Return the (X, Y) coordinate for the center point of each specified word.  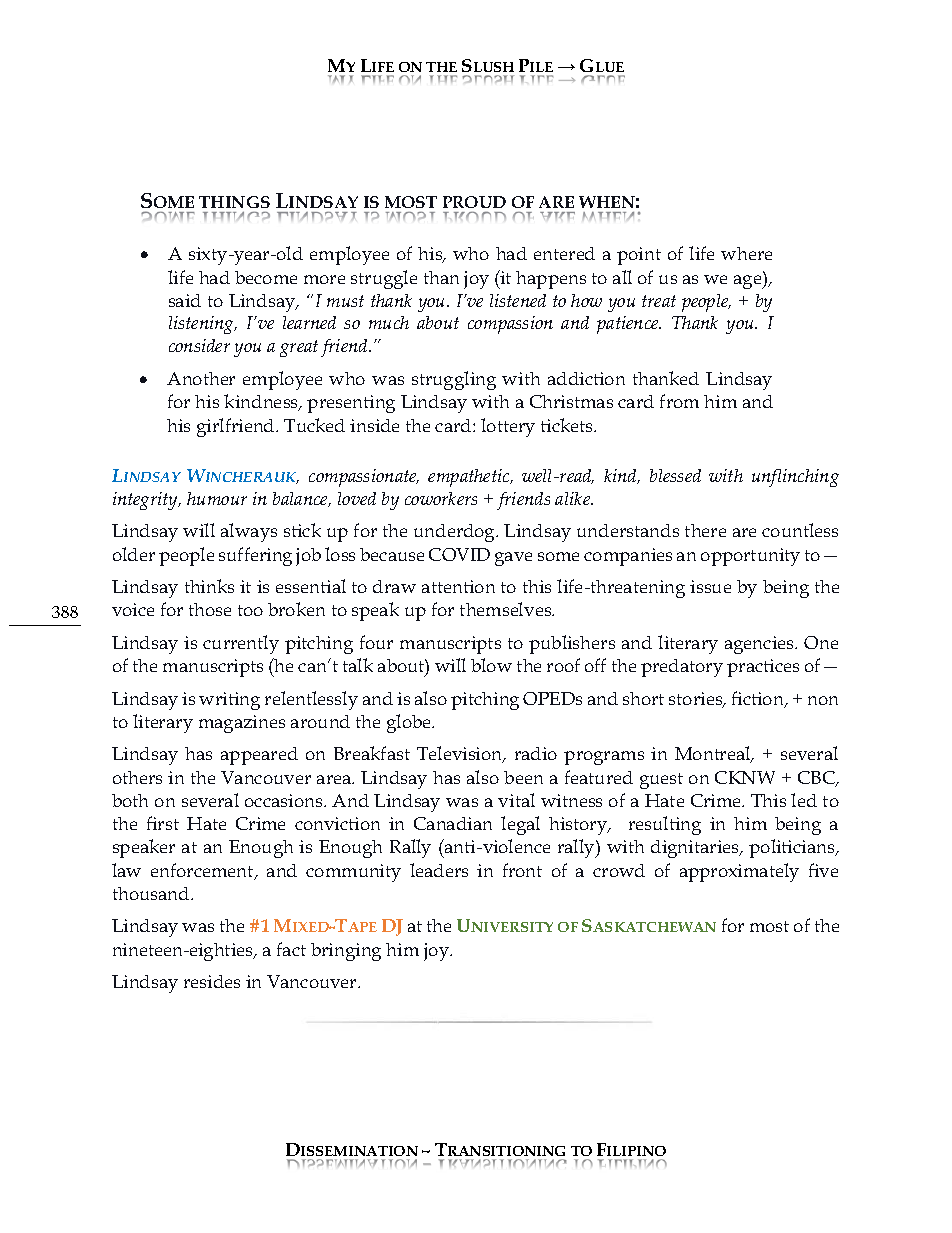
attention (458, 586)
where (746, 253)
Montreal (714, 754)
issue (710, 586)
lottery (508, 427)
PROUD (474, 202)
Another (201, 378)
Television (461, 754)
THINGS (234, 202)
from (679, 401)
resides (212, 981)
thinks (209, 586)
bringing (346, 952)
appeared (259, 756)
